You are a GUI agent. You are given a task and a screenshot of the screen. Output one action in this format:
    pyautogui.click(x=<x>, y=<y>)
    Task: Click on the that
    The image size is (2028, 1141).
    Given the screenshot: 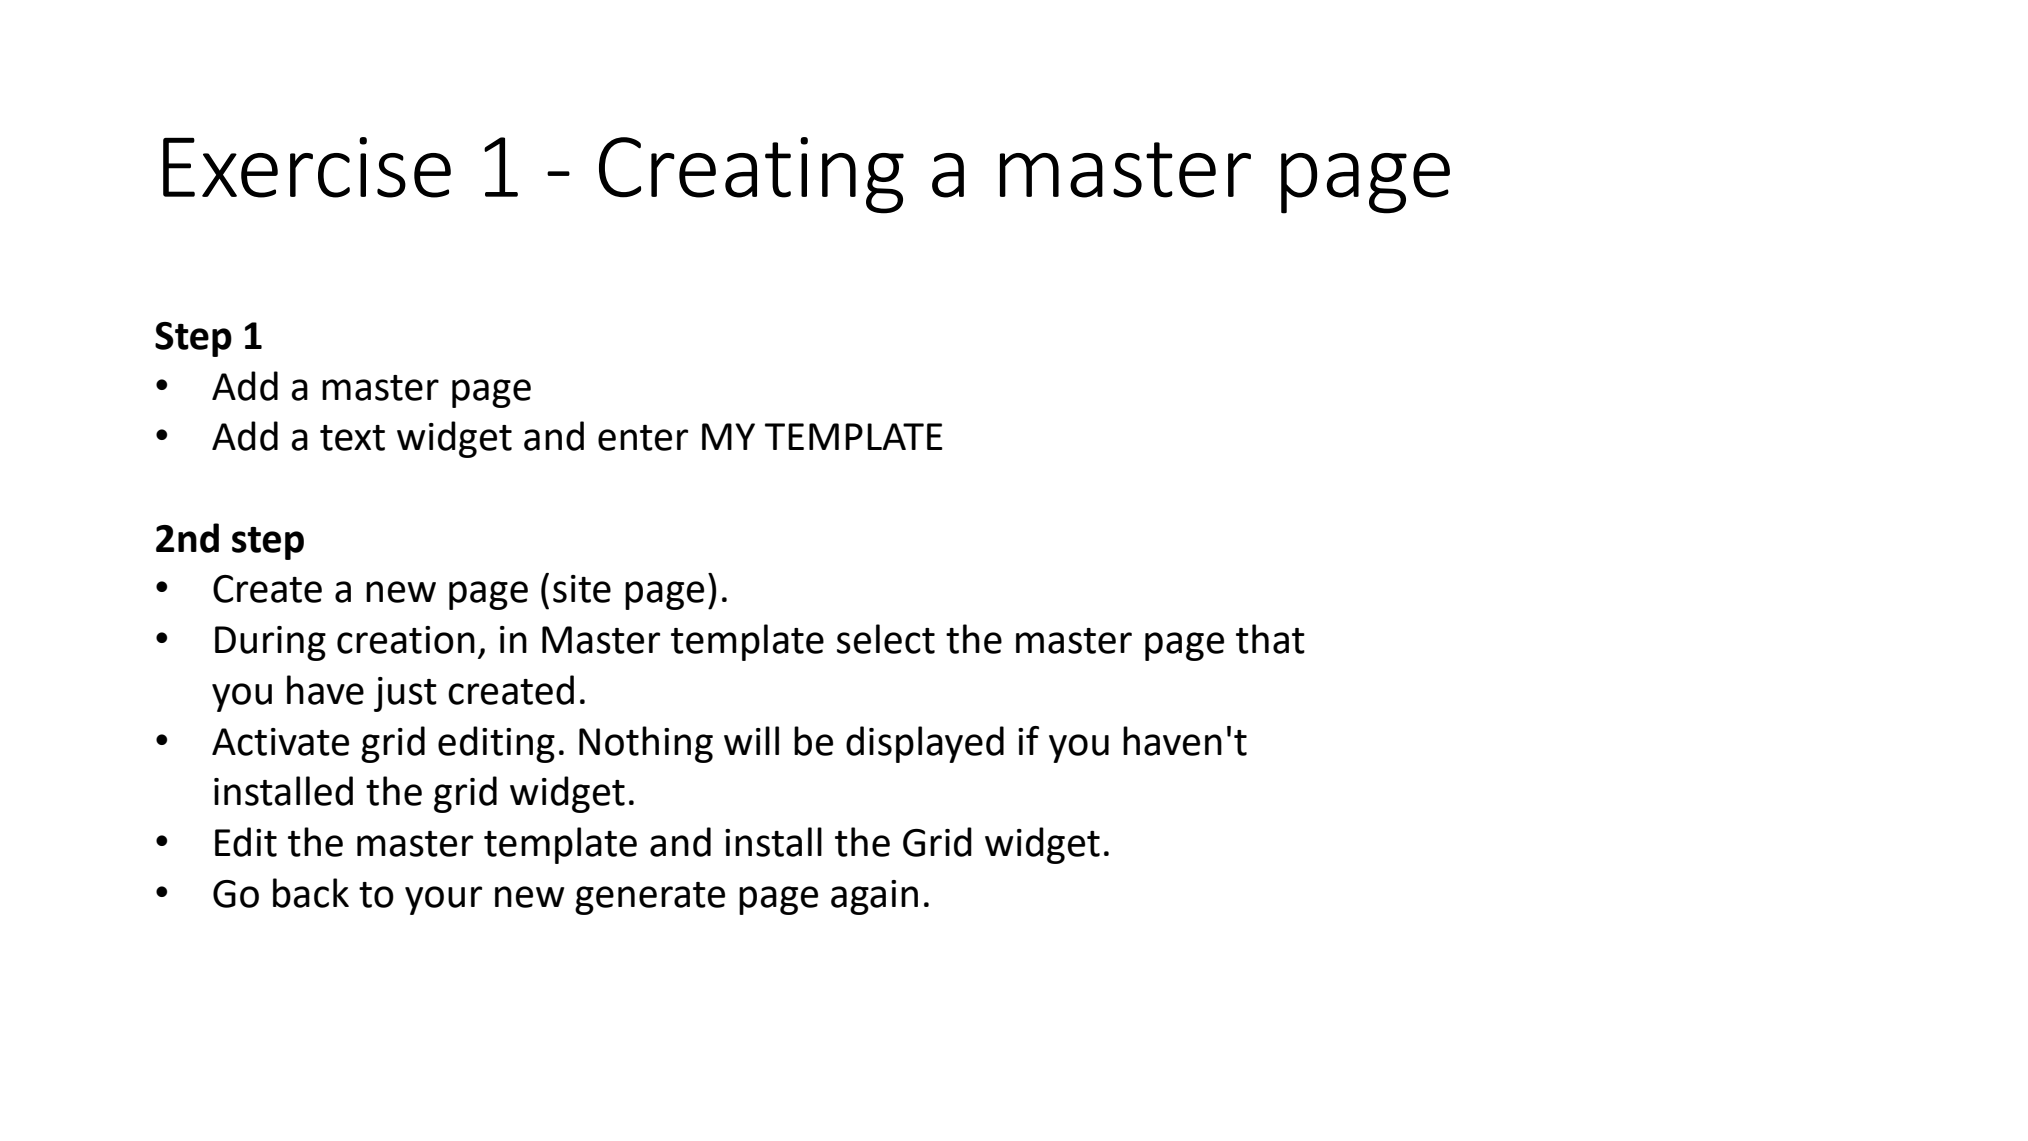 What is the action you would take?
    pyautogui.click(x=1270, y=639)
